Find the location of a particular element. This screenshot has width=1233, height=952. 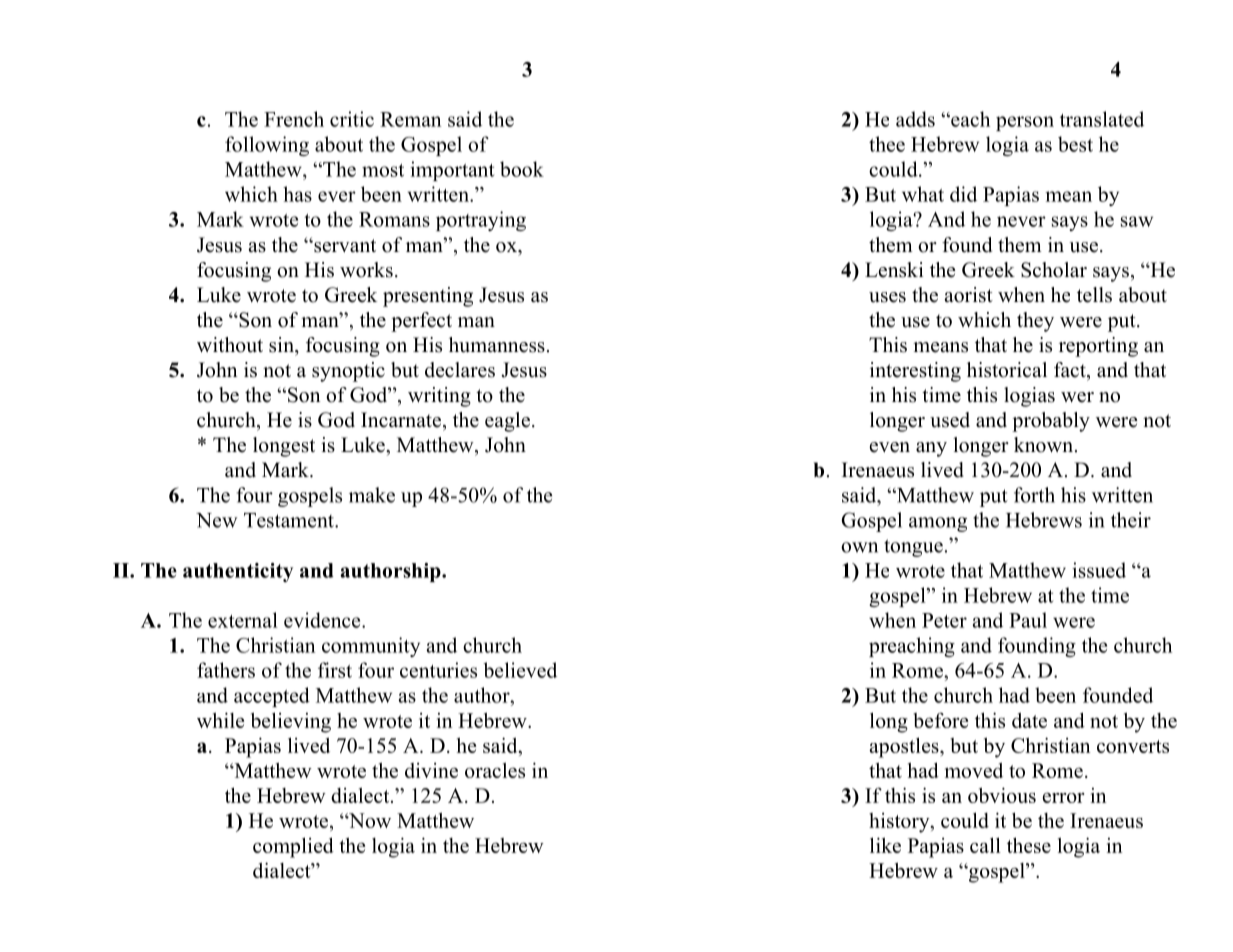

person is located at coordinates (1025, 123).
